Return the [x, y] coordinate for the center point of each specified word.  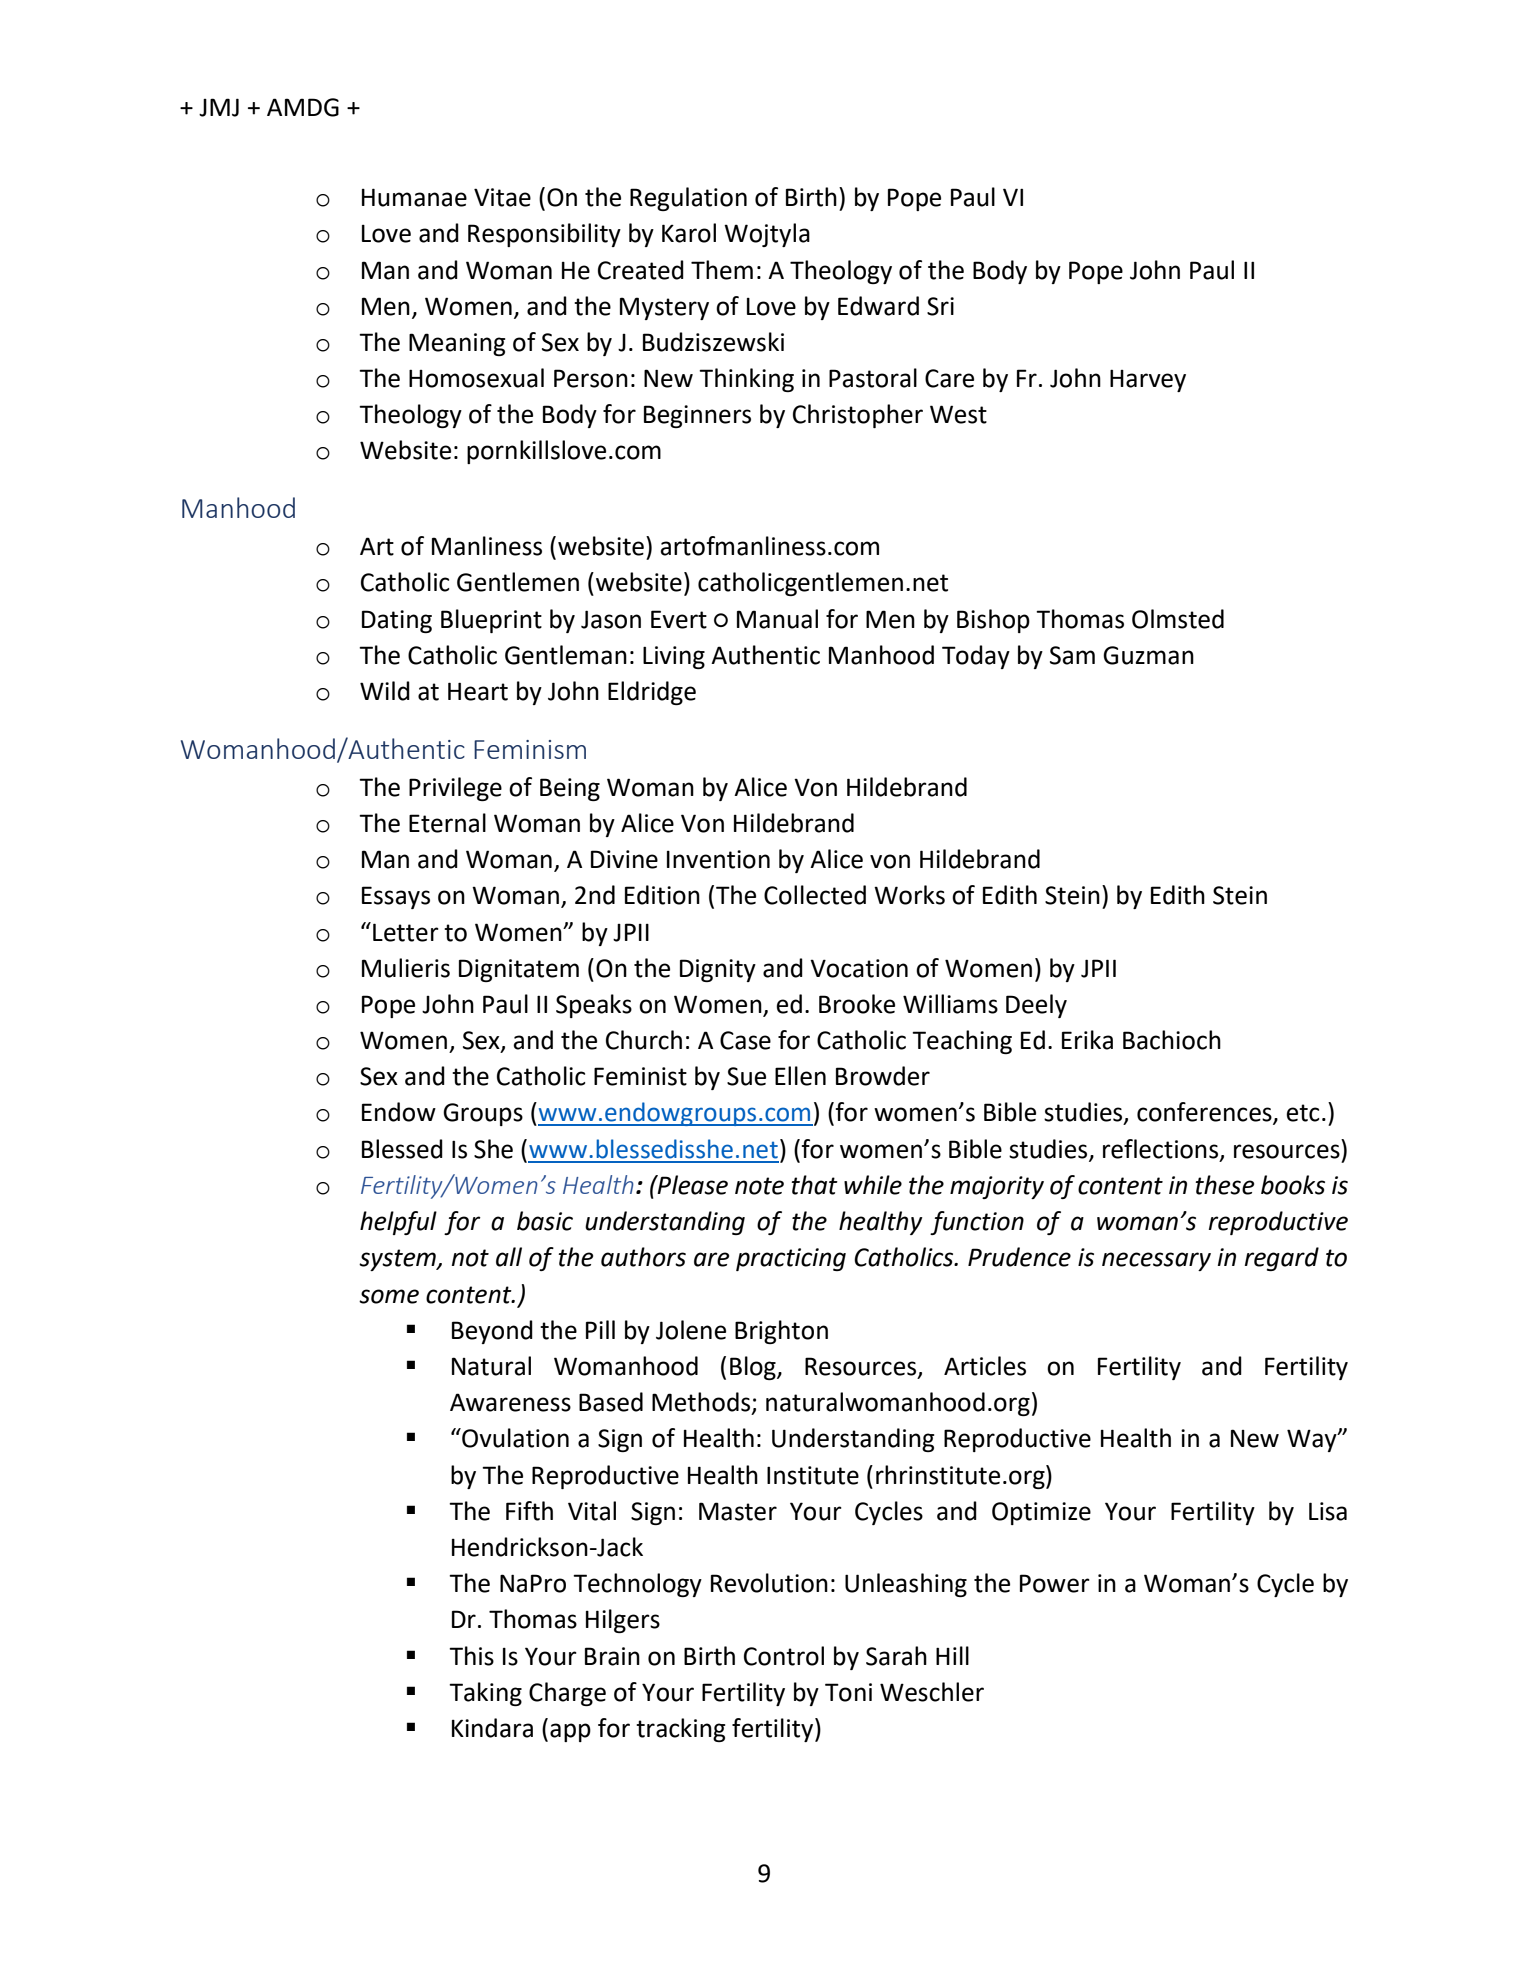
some [389, 1296]
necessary [1156, 1261]
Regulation [688, 199]
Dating [397, 621]
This [471, 1656]
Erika [1087, 1040]
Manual [777, 619]
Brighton [781, 1332]
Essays [396, 897]
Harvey [1148, 380]
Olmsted [1178, 619]
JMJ [219, 107]
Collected [815, 895]
